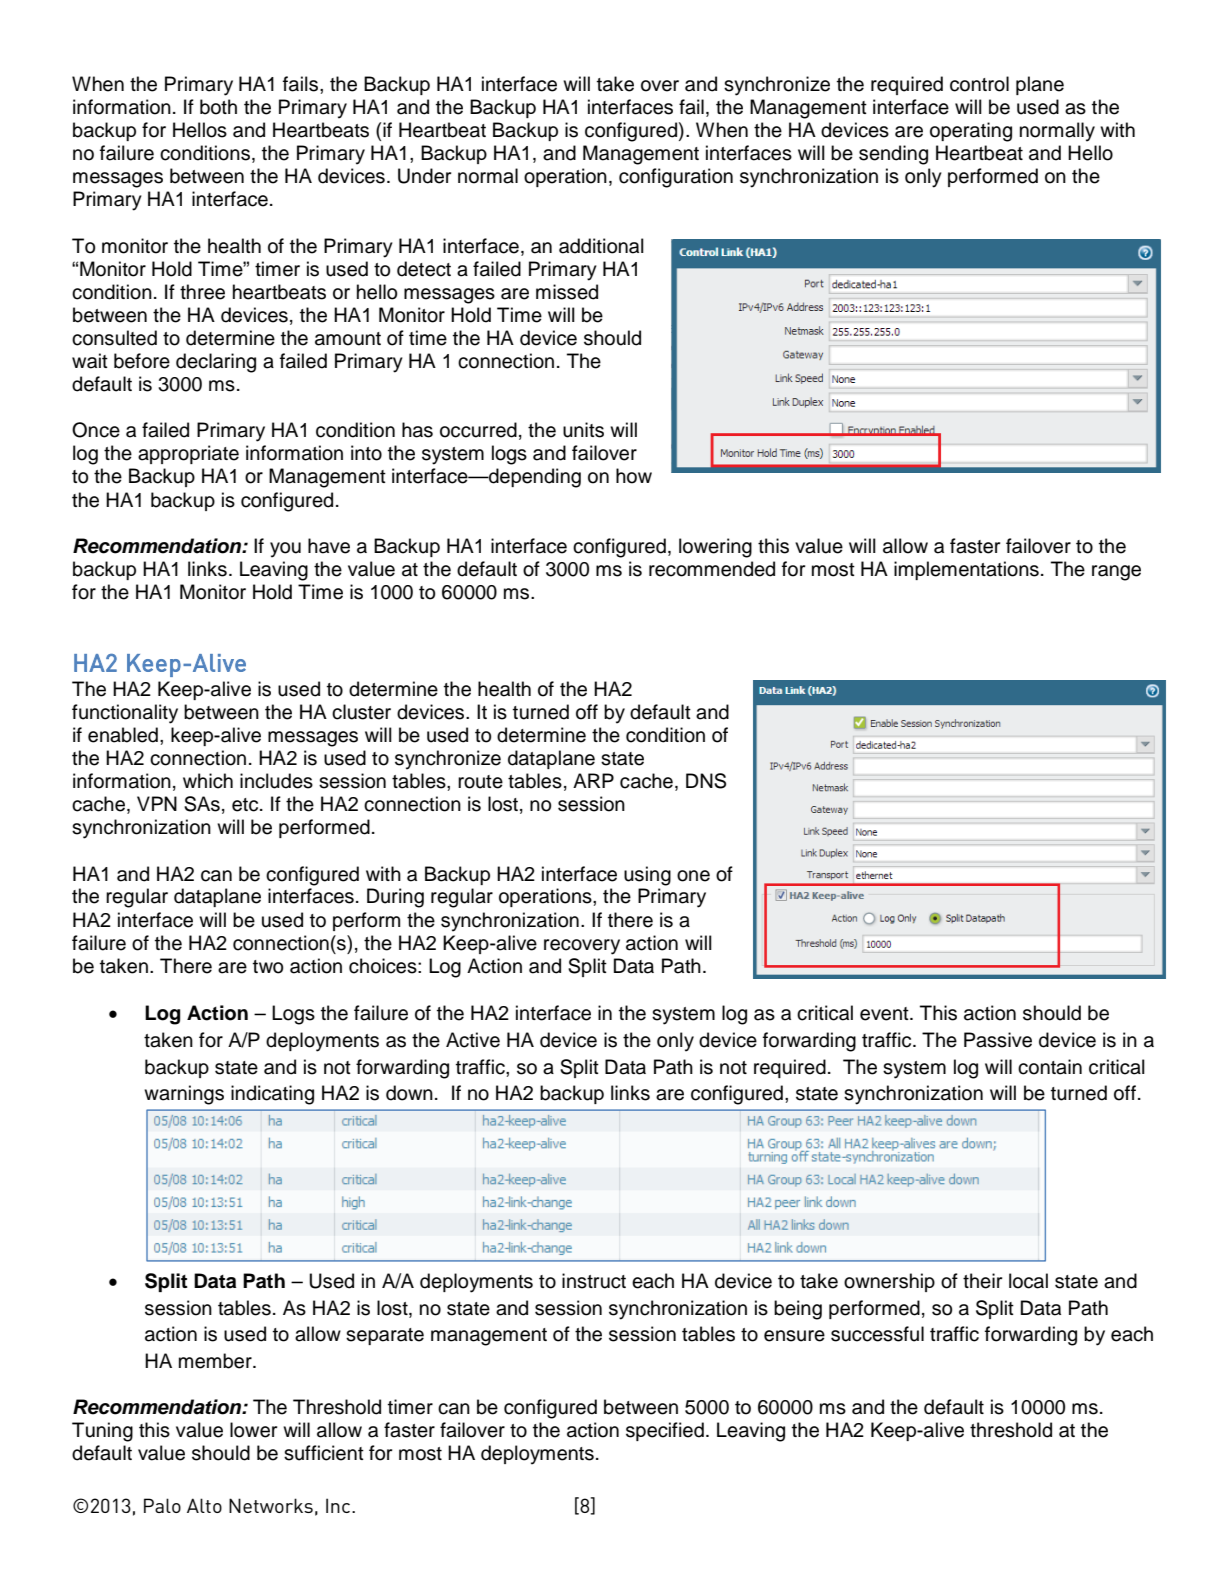  Describe the element at coordinates (218, 107) in the screenshot. I see `both` at that location.
